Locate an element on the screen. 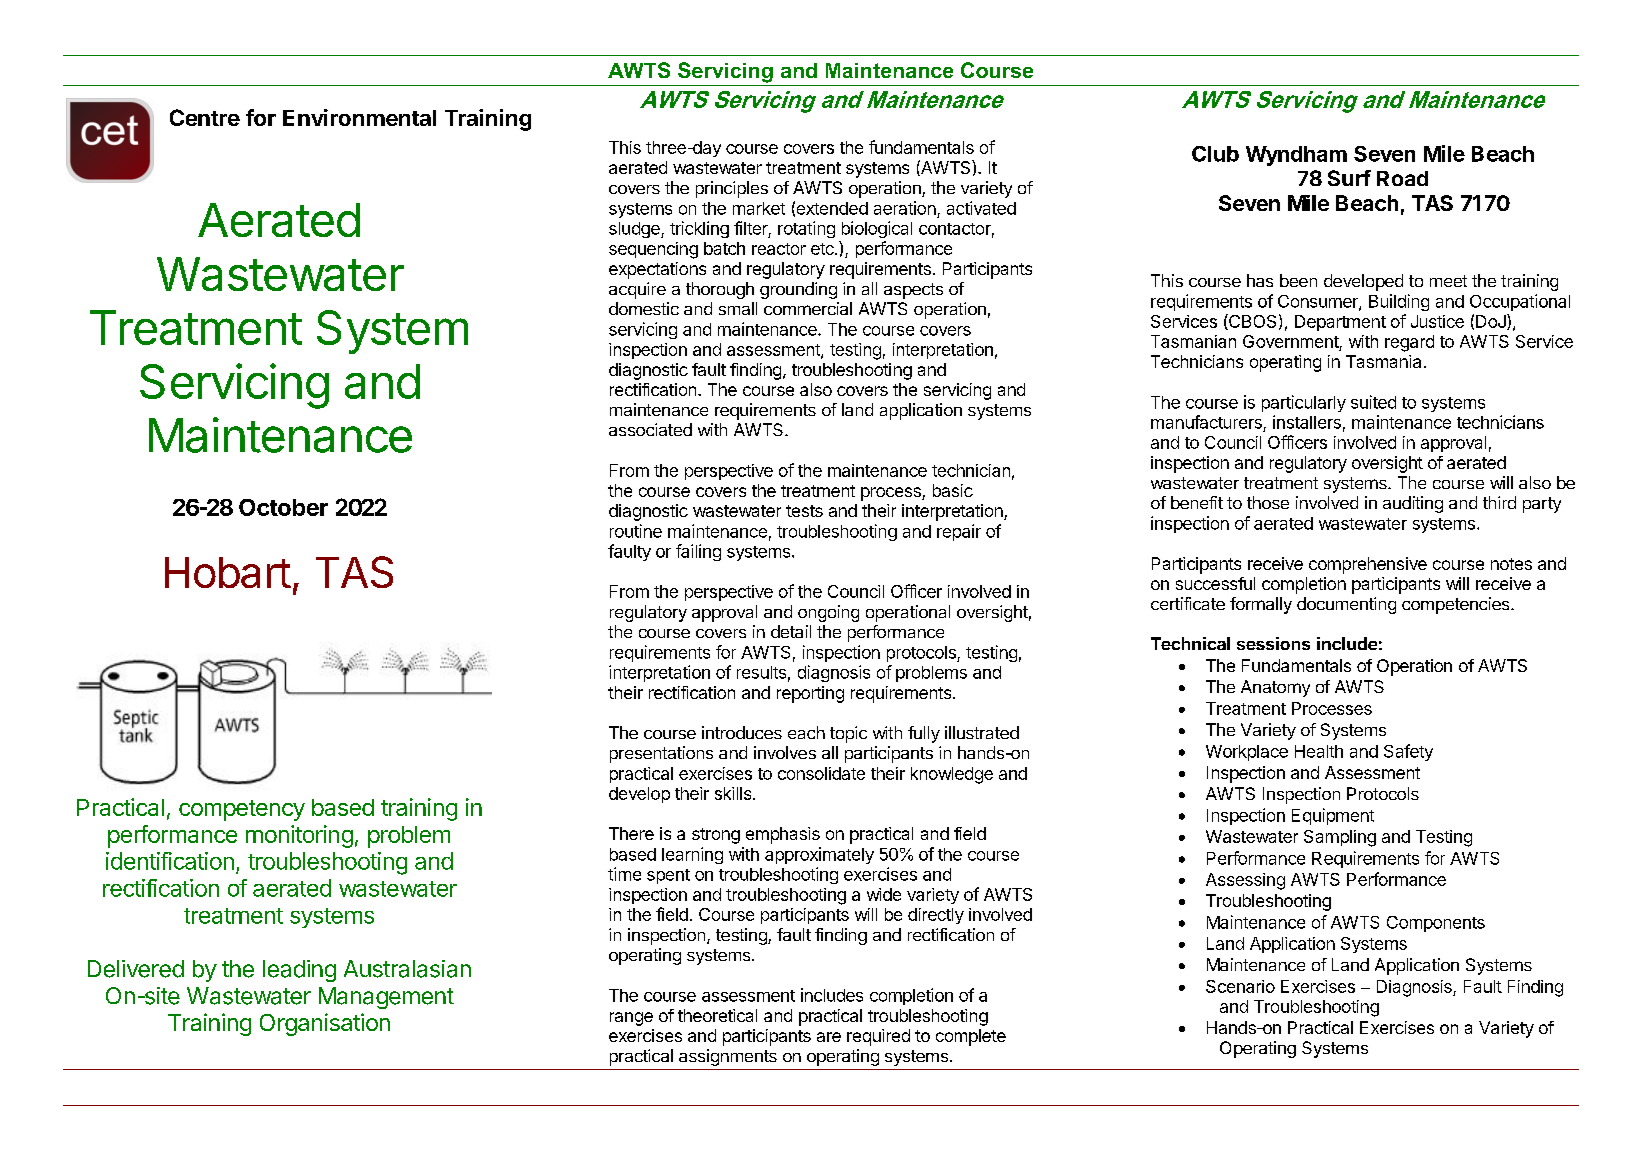 This screenshot has width=1642, height=1161. Environmental is located at coordinates (359, 117).
